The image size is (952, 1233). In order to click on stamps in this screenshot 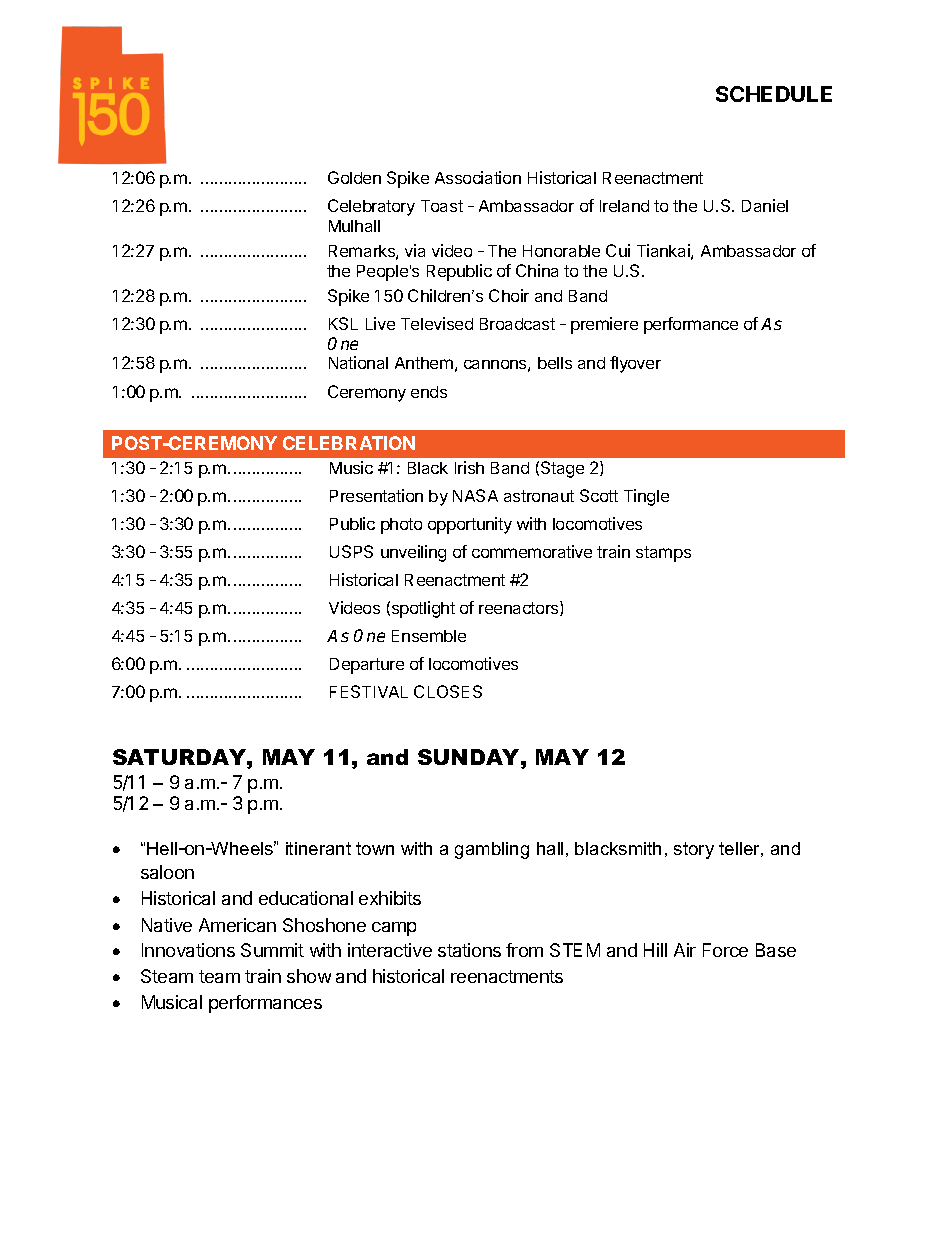, I will do `click(663, 554)`.
